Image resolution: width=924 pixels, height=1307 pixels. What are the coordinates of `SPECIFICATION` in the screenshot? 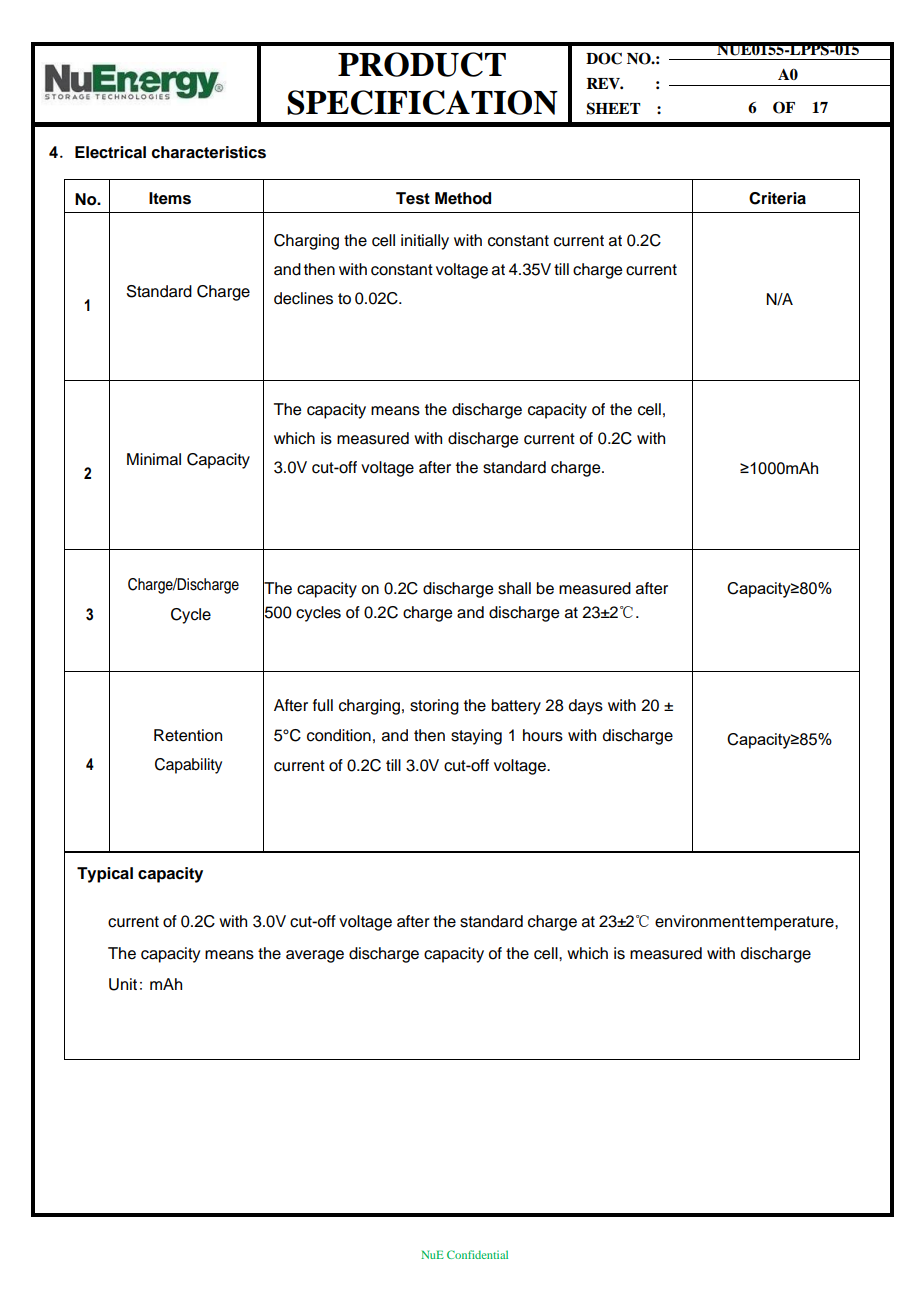 It's located at (422, 102).
